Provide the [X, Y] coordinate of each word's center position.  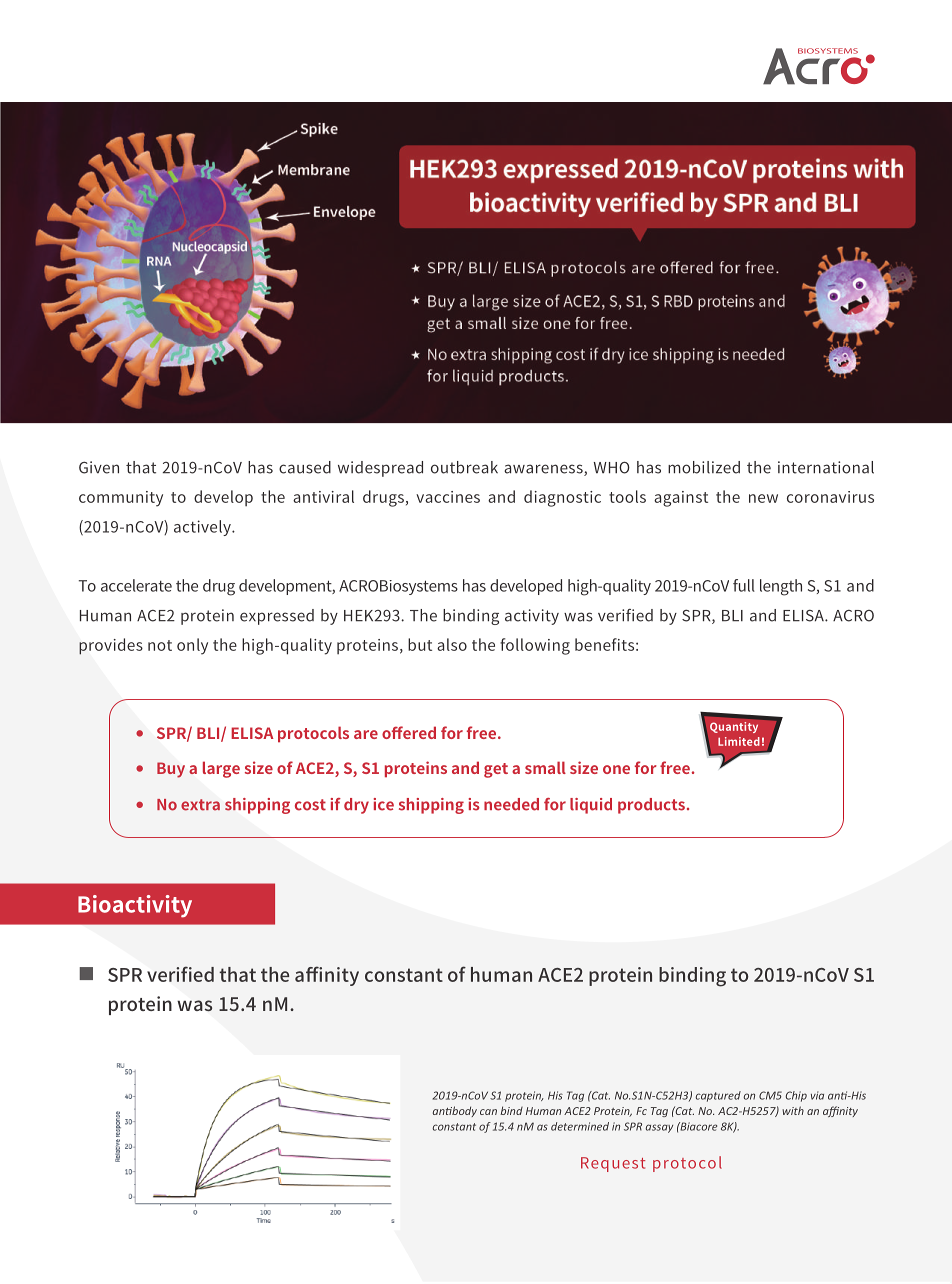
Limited [739, 741]
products [651, 806]
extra [200, 805]
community [121, 499]
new [763, 498]
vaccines [448, 497]
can [488, 1112]
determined [580, 1126]
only [192, 646]
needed [511, 804]
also [452, 644]
